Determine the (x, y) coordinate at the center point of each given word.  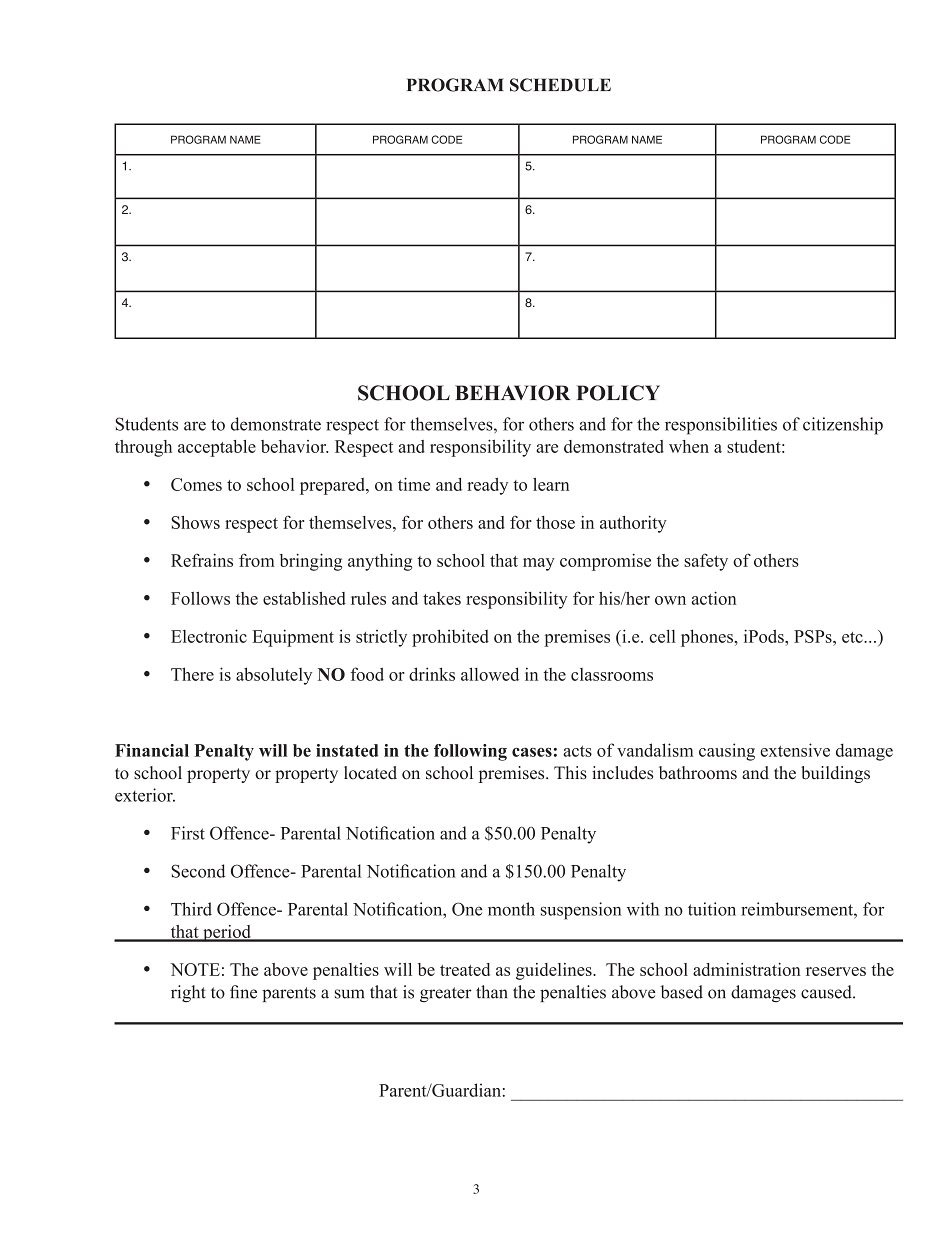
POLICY (618, 393)
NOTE (195, 969)
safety (706, 562)
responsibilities (721, 426)
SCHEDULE (560, 85)
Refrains (202, 560)
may (539, 564)
